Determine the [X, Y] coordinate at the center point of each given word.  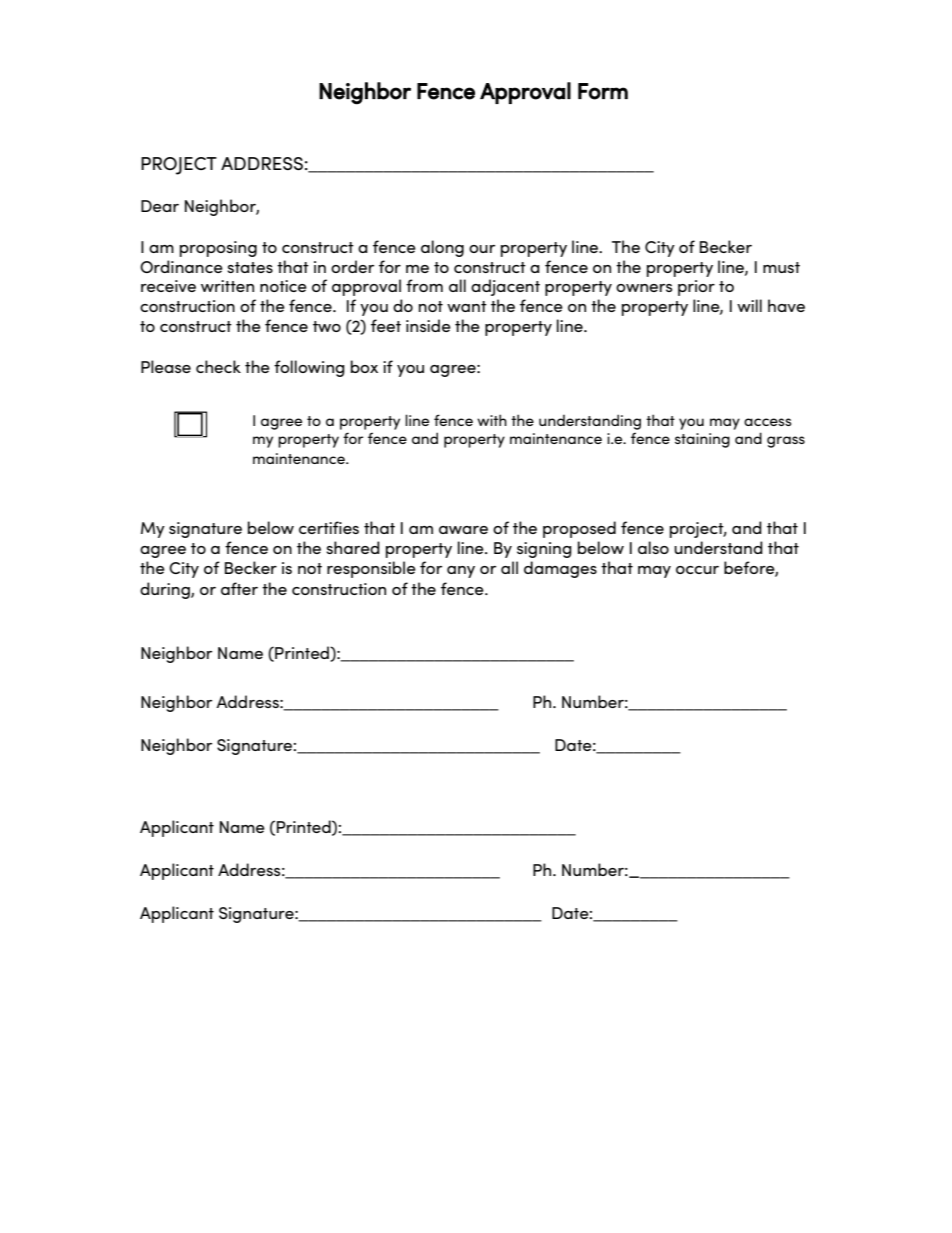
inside [428, 325]
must [781, 267]
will [749, 305]
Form [603, 91]
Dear [160, 206]
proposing [218, 249]
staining [702, 440]
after [239, 588]
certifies [329, 527]
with [492, 420]
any [461, 572]
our [482, 249]
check [218, 366]
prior [696, 288]
